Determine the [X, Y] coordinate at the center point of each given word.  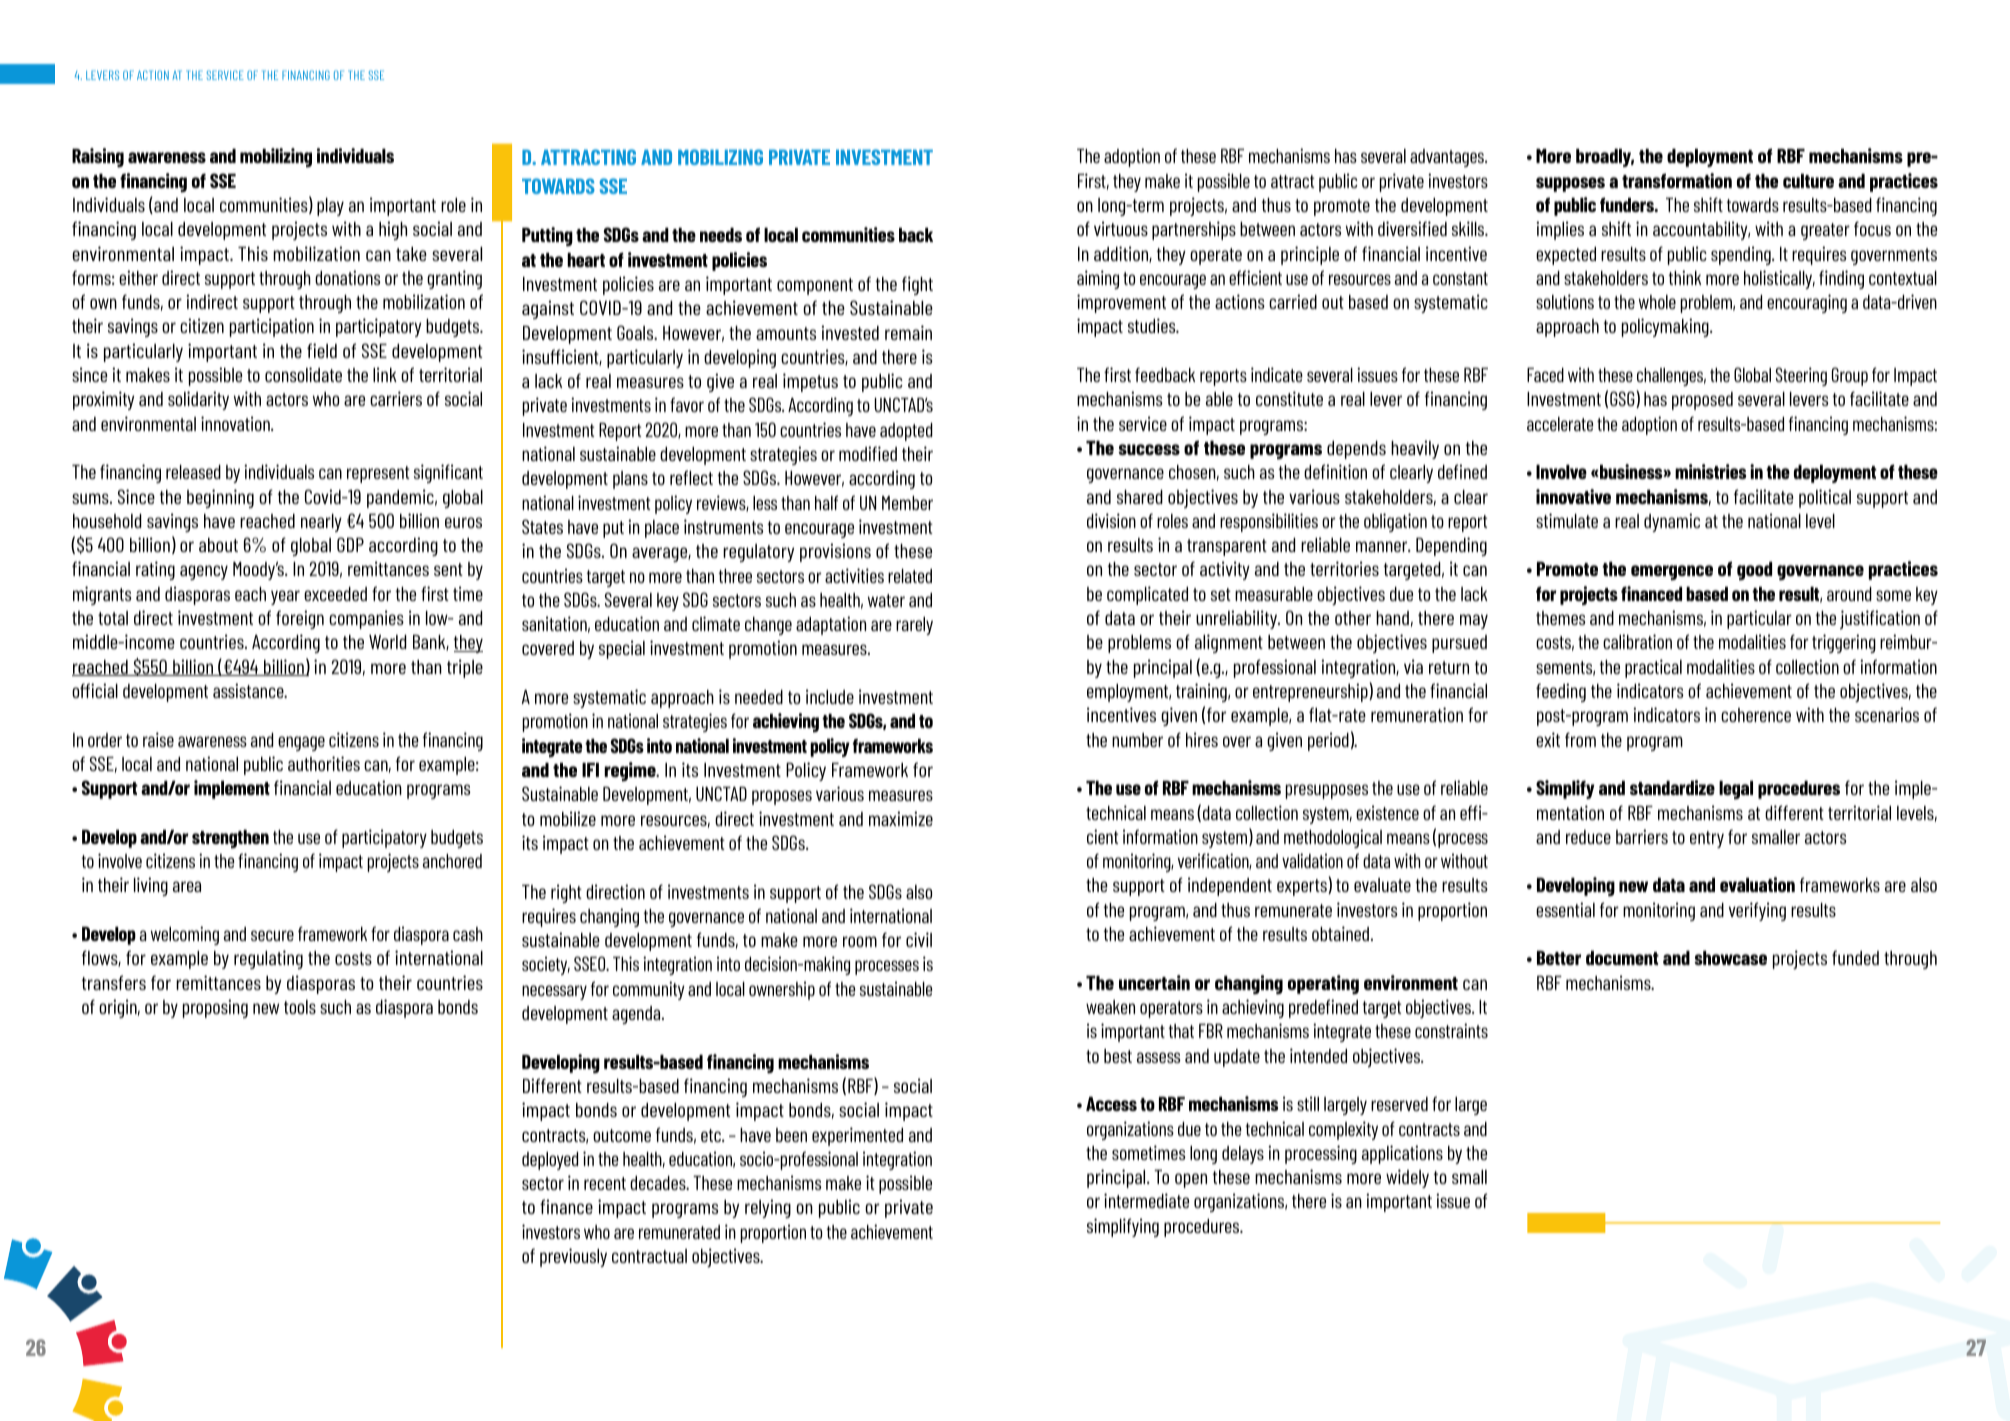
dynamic [1672, 522]
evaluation [1757, 884]
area [187, 886]
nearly [321, 523]
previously [573, 1257]
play [330, 207]
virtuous [1121, 228]
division [1111, 520]
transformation [1677, 180]
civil [919, 939]
